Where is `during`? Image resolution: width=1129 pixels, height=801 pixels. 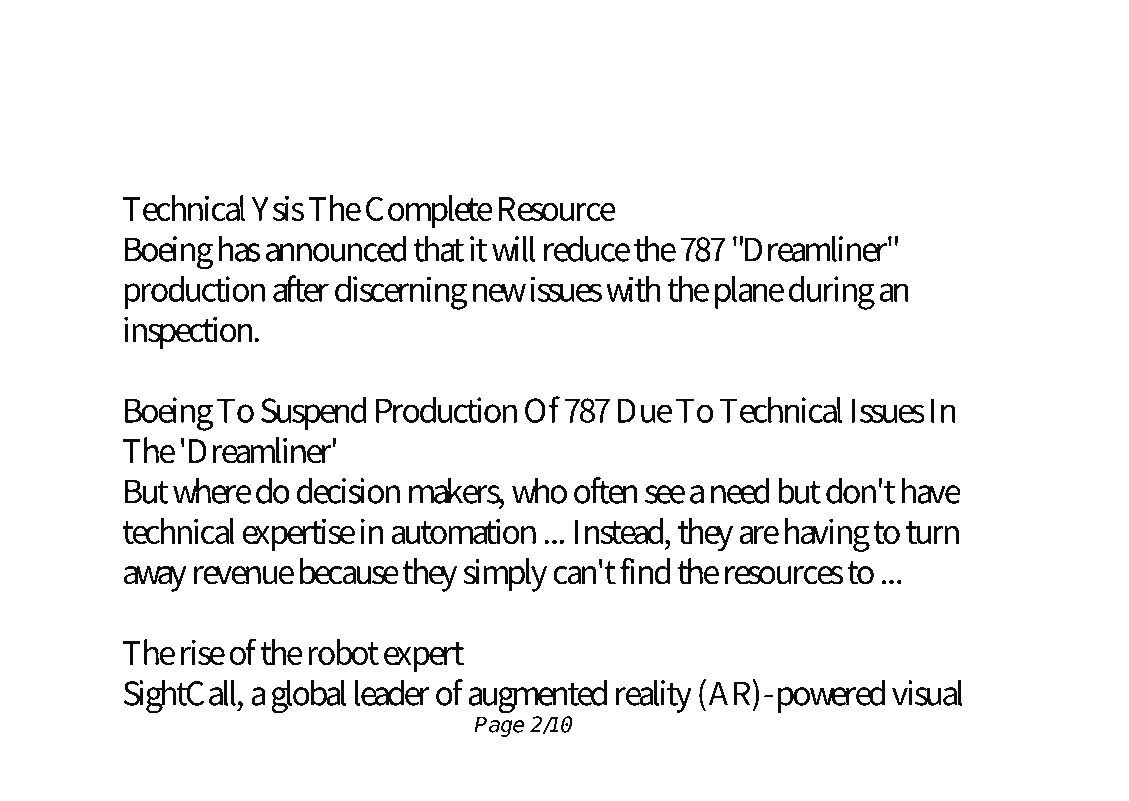
during is located at coordinates (832, 292).
